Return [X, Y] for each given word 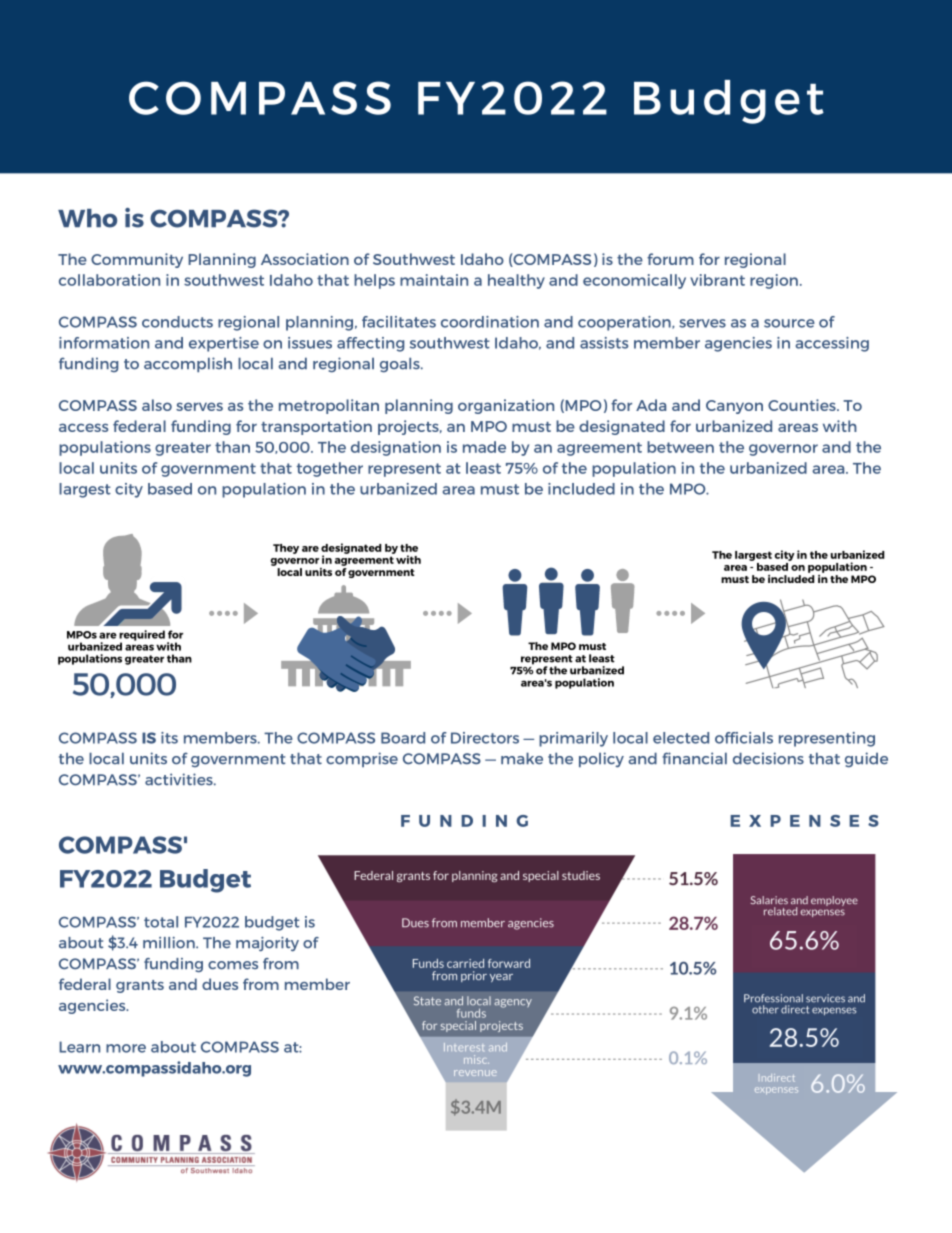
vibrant [717, 280]
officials [744, 738]
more [126, 1048]
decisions [768, 758]
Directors [485, 738]
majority [267, 943]
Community [137, 260]
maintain [434, 280]
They [286, 549]
